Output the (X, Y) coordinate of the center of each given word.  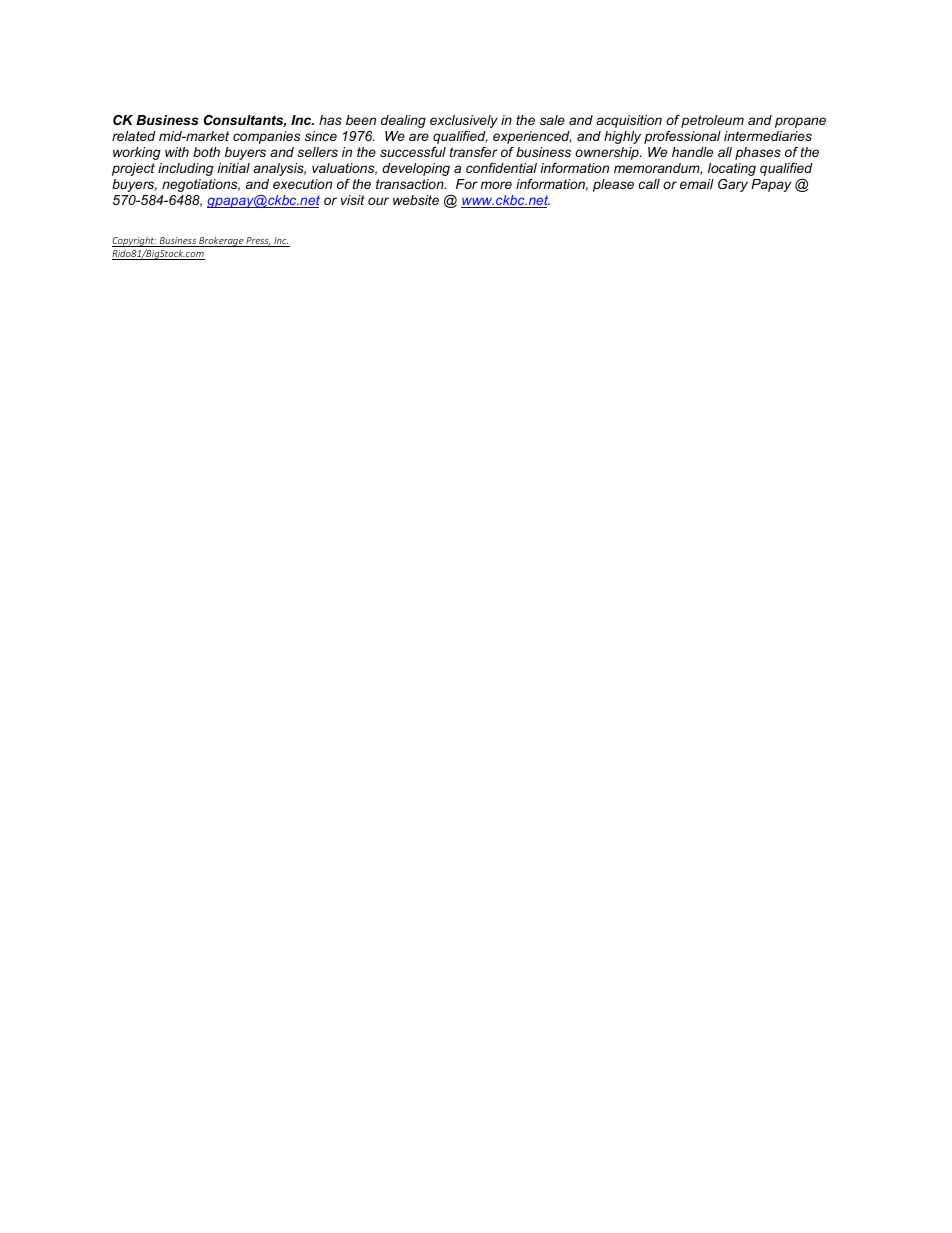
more (496, 185)
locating (732, 169)
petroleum (712, 121)
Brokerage (221, 241)
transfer (474, 152)
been (361, 120)
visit (353, 200)
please (613, 185)
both (206, 152)
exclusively (464, 121)
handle (692, 152)
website (416, 200)
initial (233, 168)
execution (302, 184)
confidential (501, 168)
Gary (733, 185)
